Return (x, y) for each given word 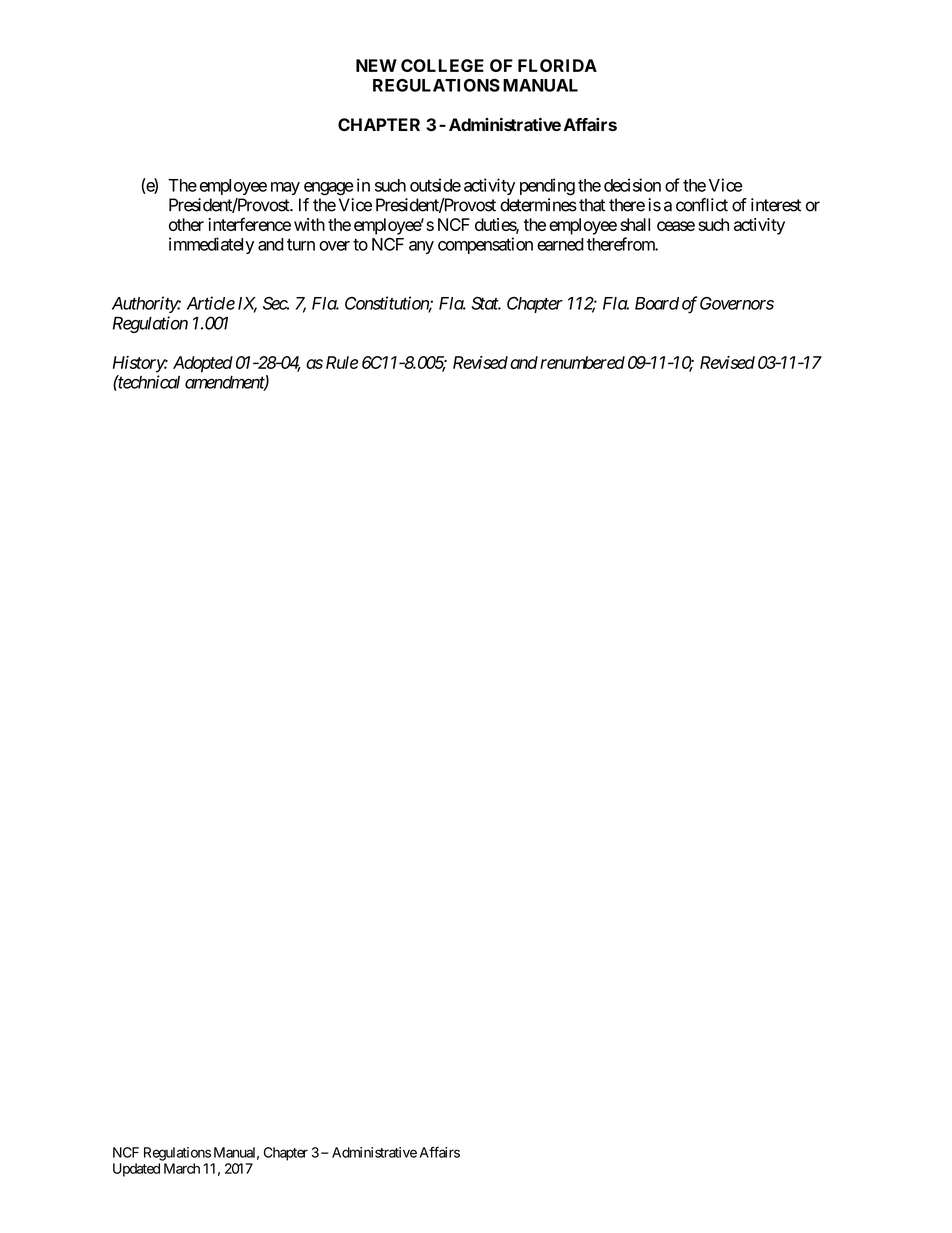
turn (301, 245)
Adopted (203, 364)
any (421, 247)
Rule (342, 362)
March (182, 1168)
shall (635, 224)
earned (560, 244)
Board (657, 303)
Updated (136, 1170)
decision (632, 185)
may (285, 188)
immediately (211, 245)
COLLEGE (442, 65)
